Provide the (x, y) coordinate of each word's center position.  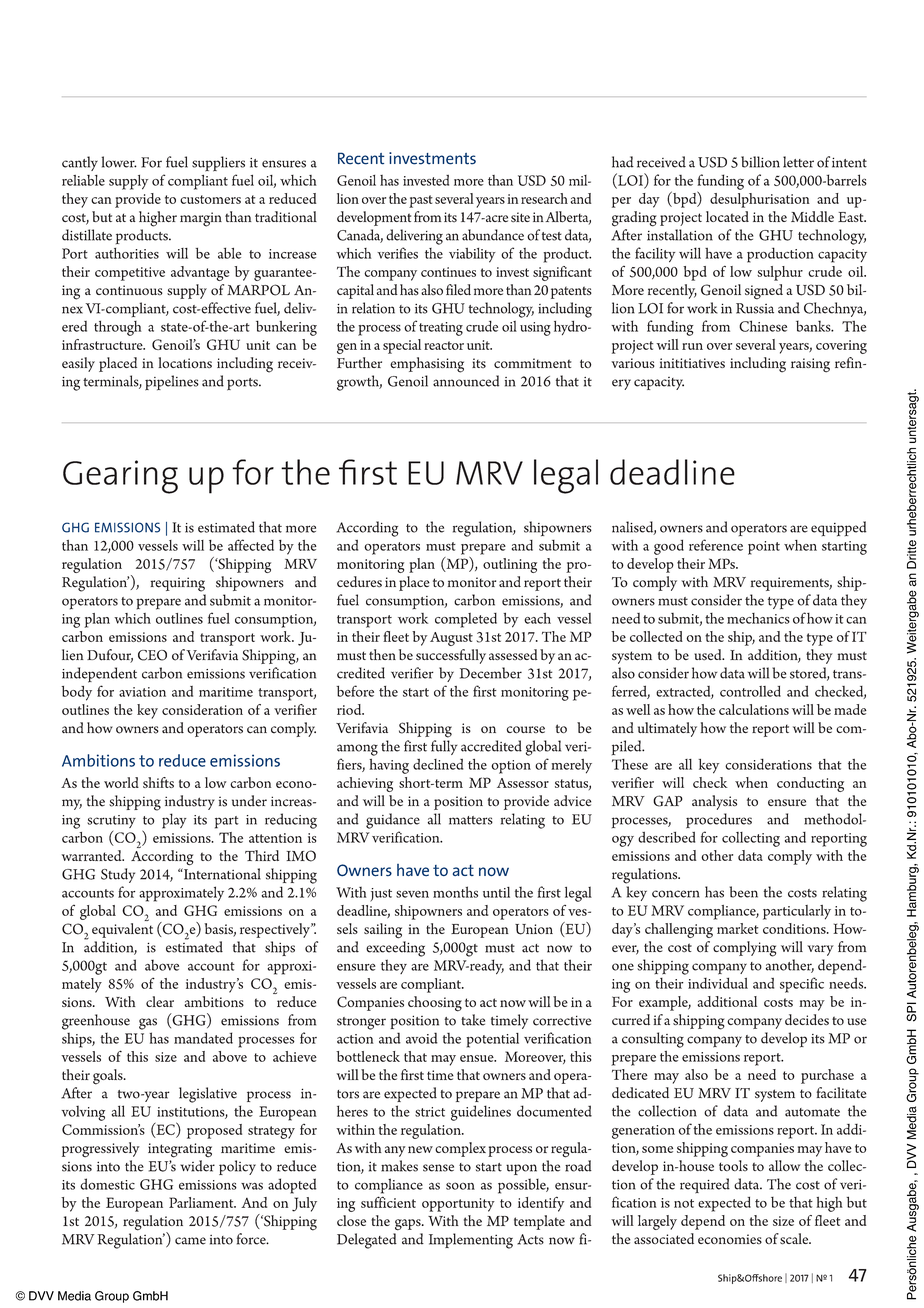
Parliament (202, 1202)
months (455, 892)
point (764, 548)
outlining (510, 565)
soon (460, 1186)
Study (118, 875)
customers (210, 199)
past (421, 201)
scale (795, 1239)
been (744, 892)
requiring (177, 584)
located (727, 216)
